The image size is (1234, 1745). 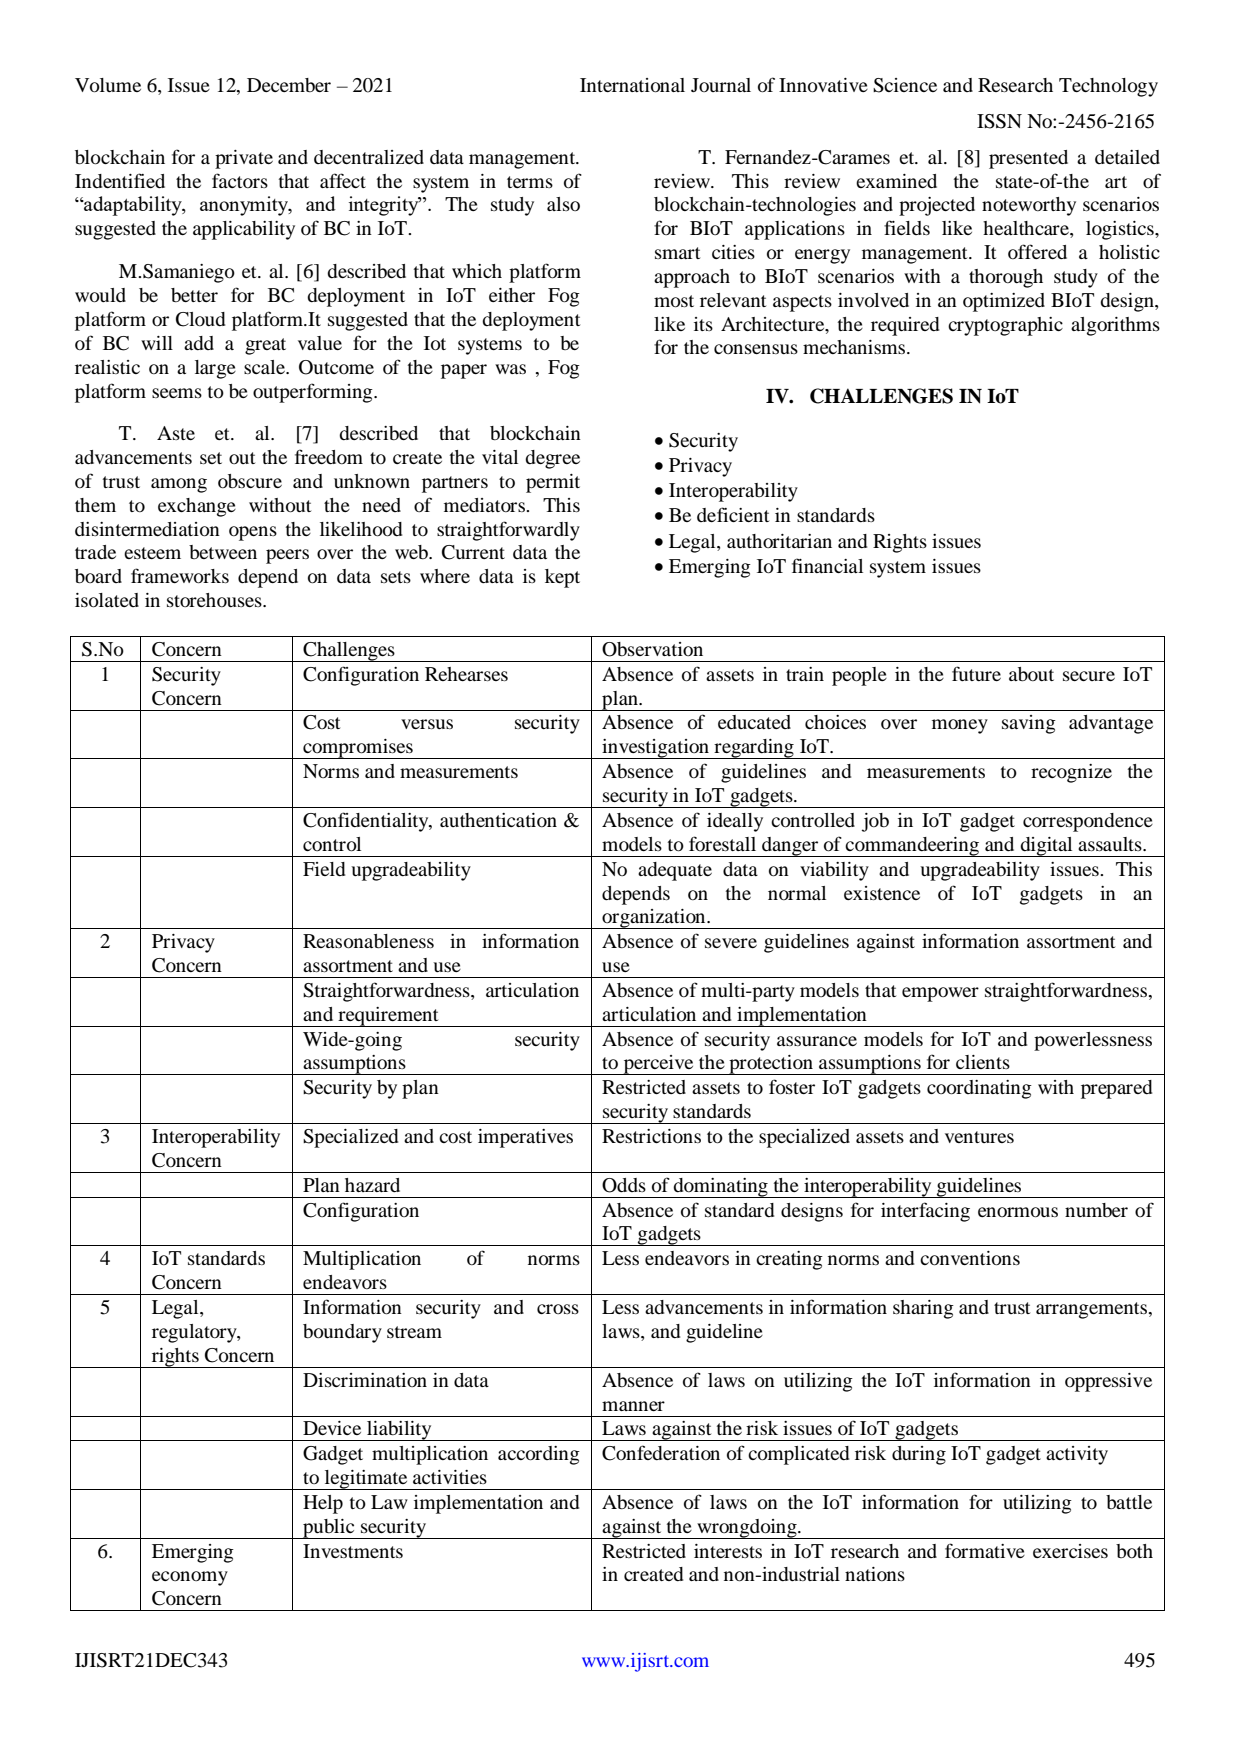 I want to click on about, so click(x=1031, y=674).
